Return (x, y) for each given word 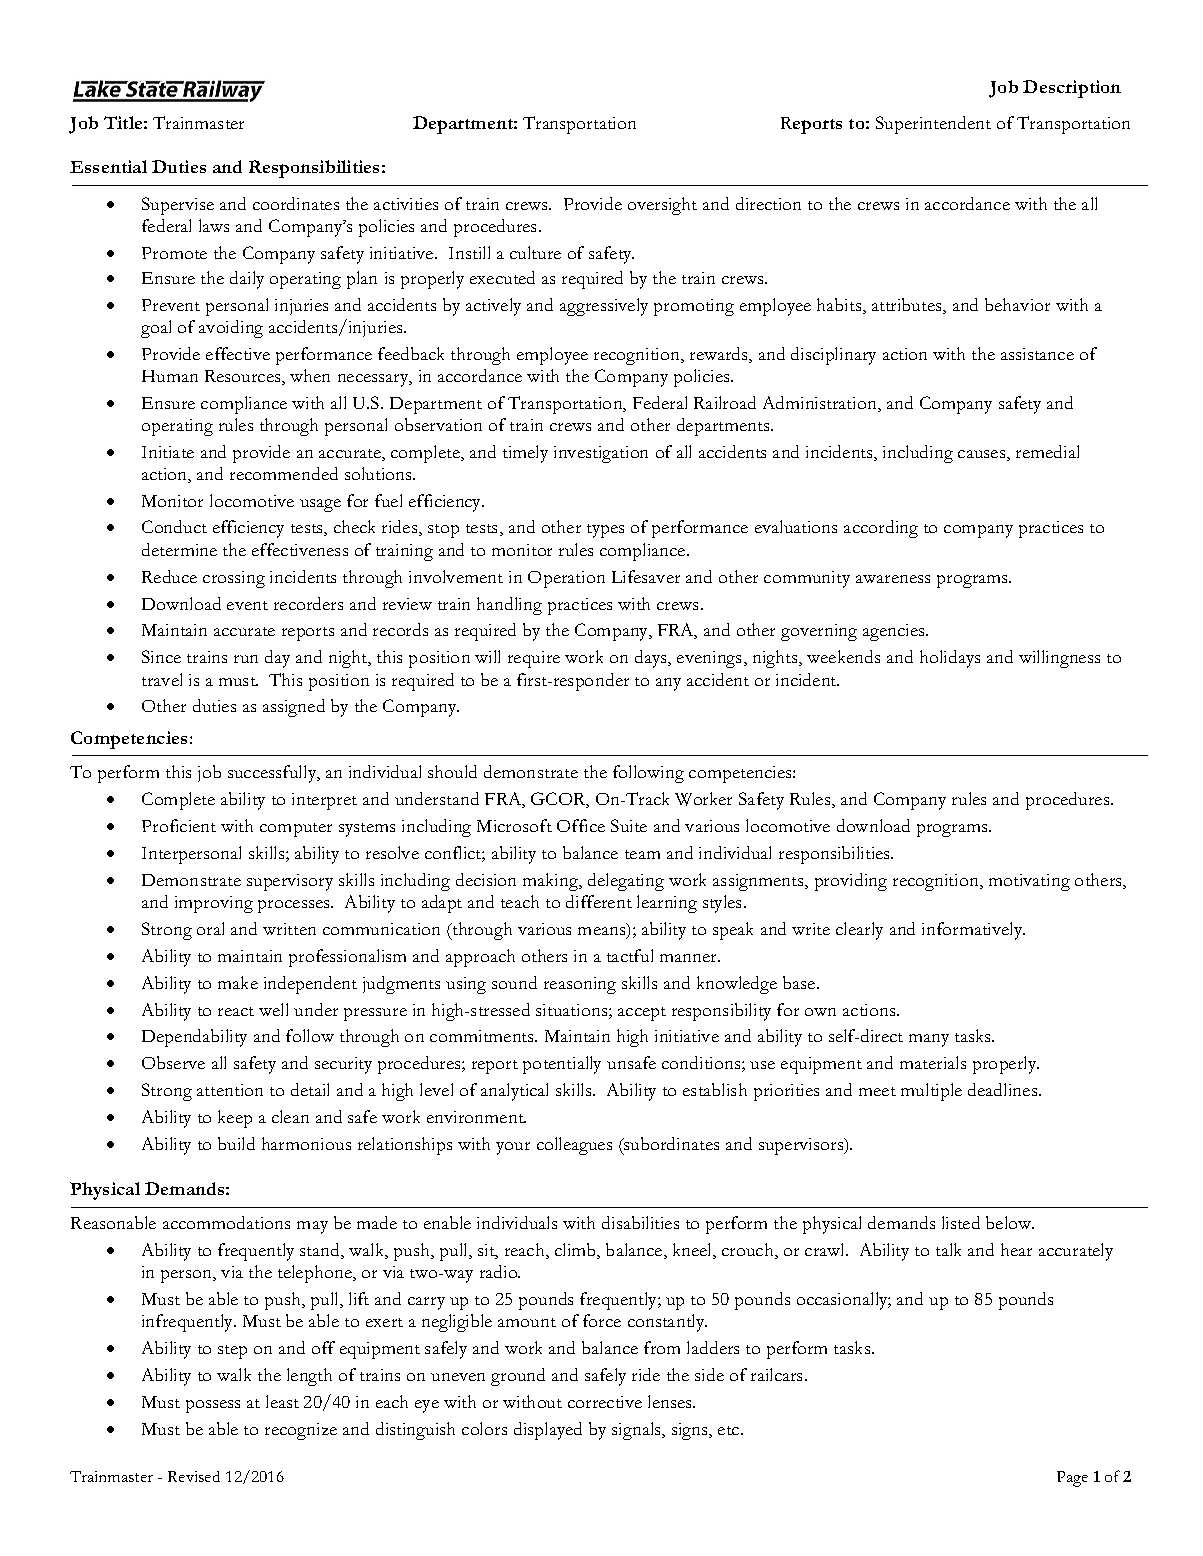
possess (213, 1406)
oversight (662, 206)
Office (581, 825)
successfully (273, 774)
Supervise (178, 206)
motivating (1029, 882)
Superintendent (933, 125)
